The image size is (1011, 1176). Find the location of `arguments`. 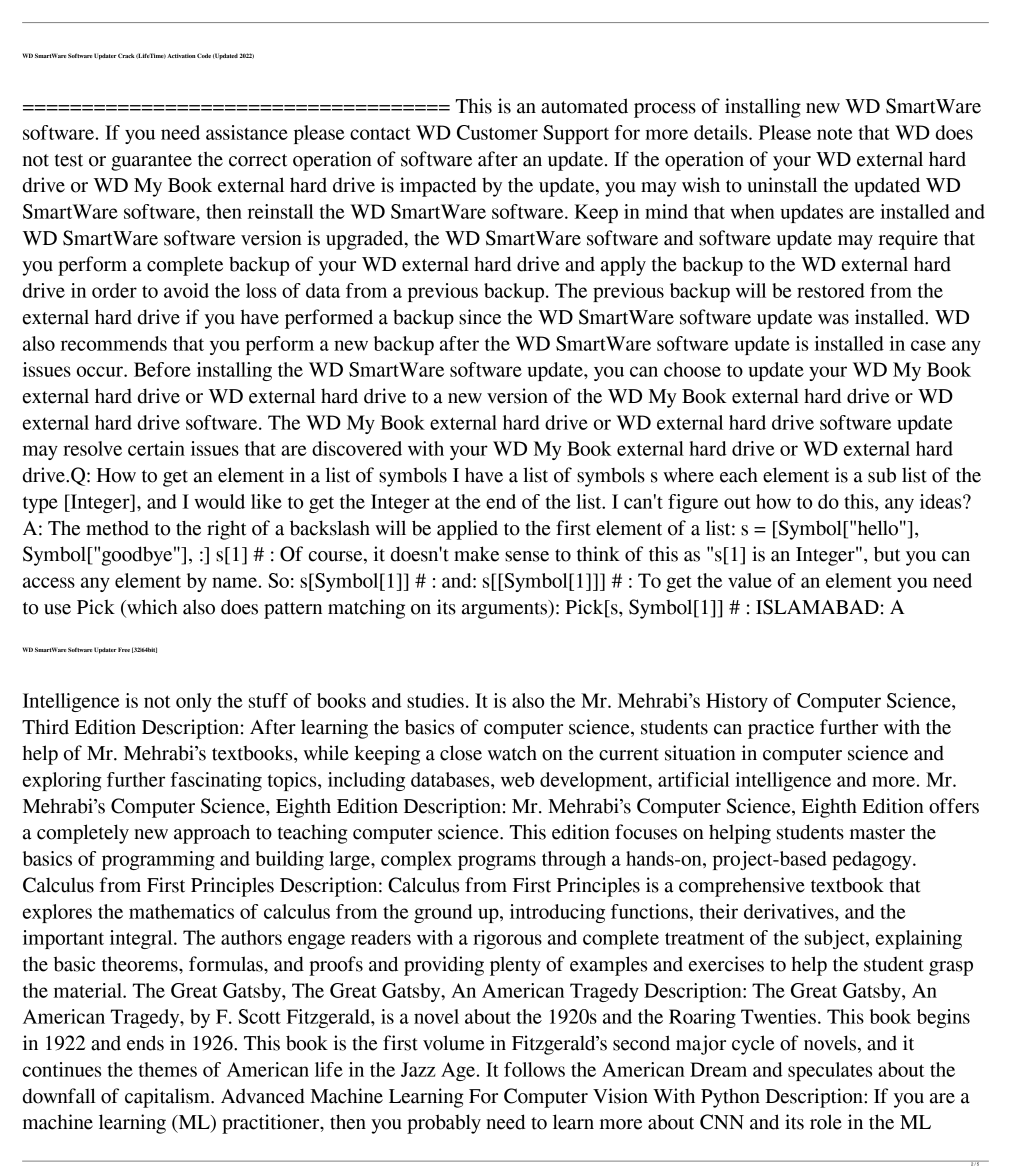

arguments is located at coordinates (505, 609).
